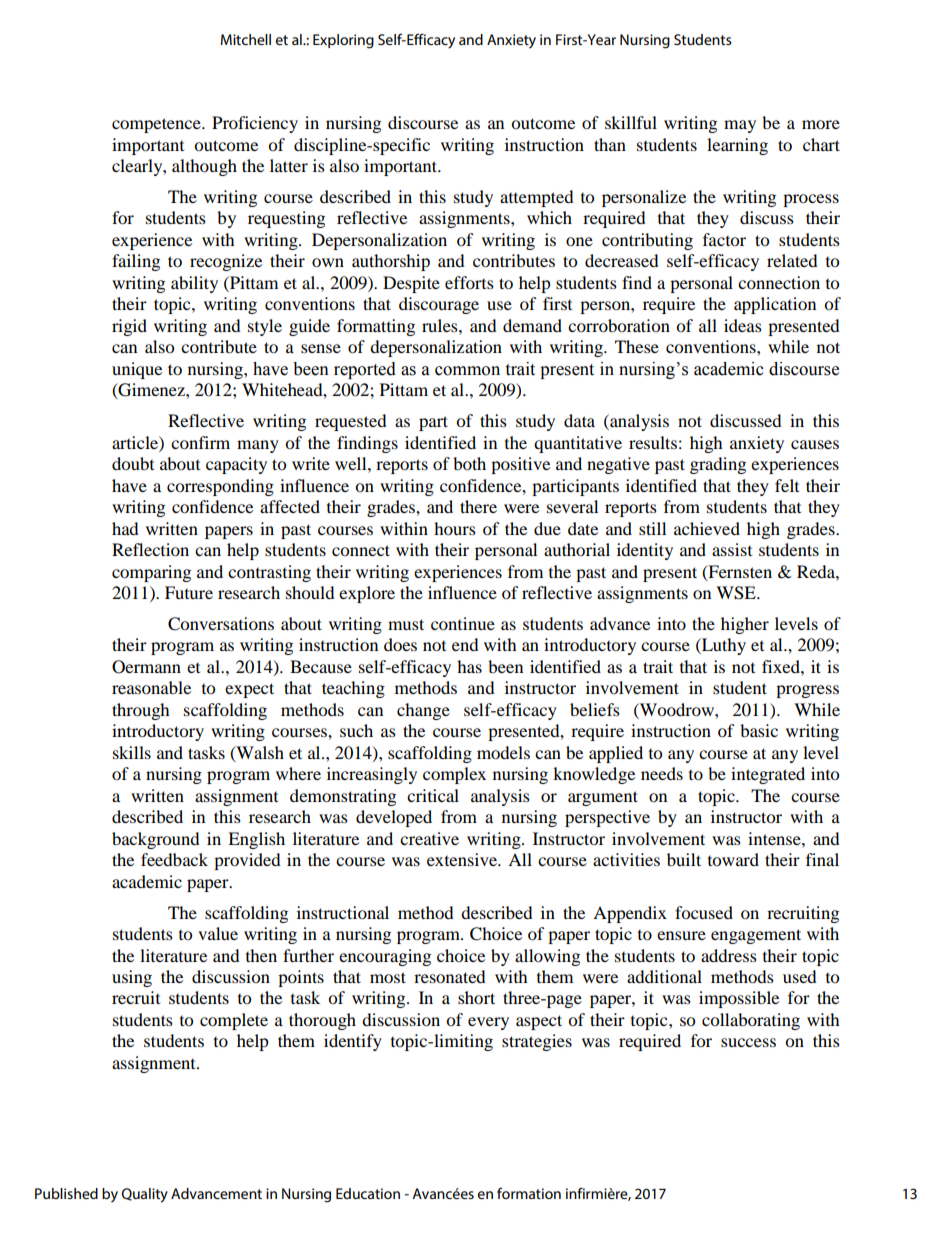 Image resolution: width=952 pixels, height=1233 pixels. What do you see at coordinates (463, 859) in the screenshot?
I see `extensive` at bounding box center [463, 859].
